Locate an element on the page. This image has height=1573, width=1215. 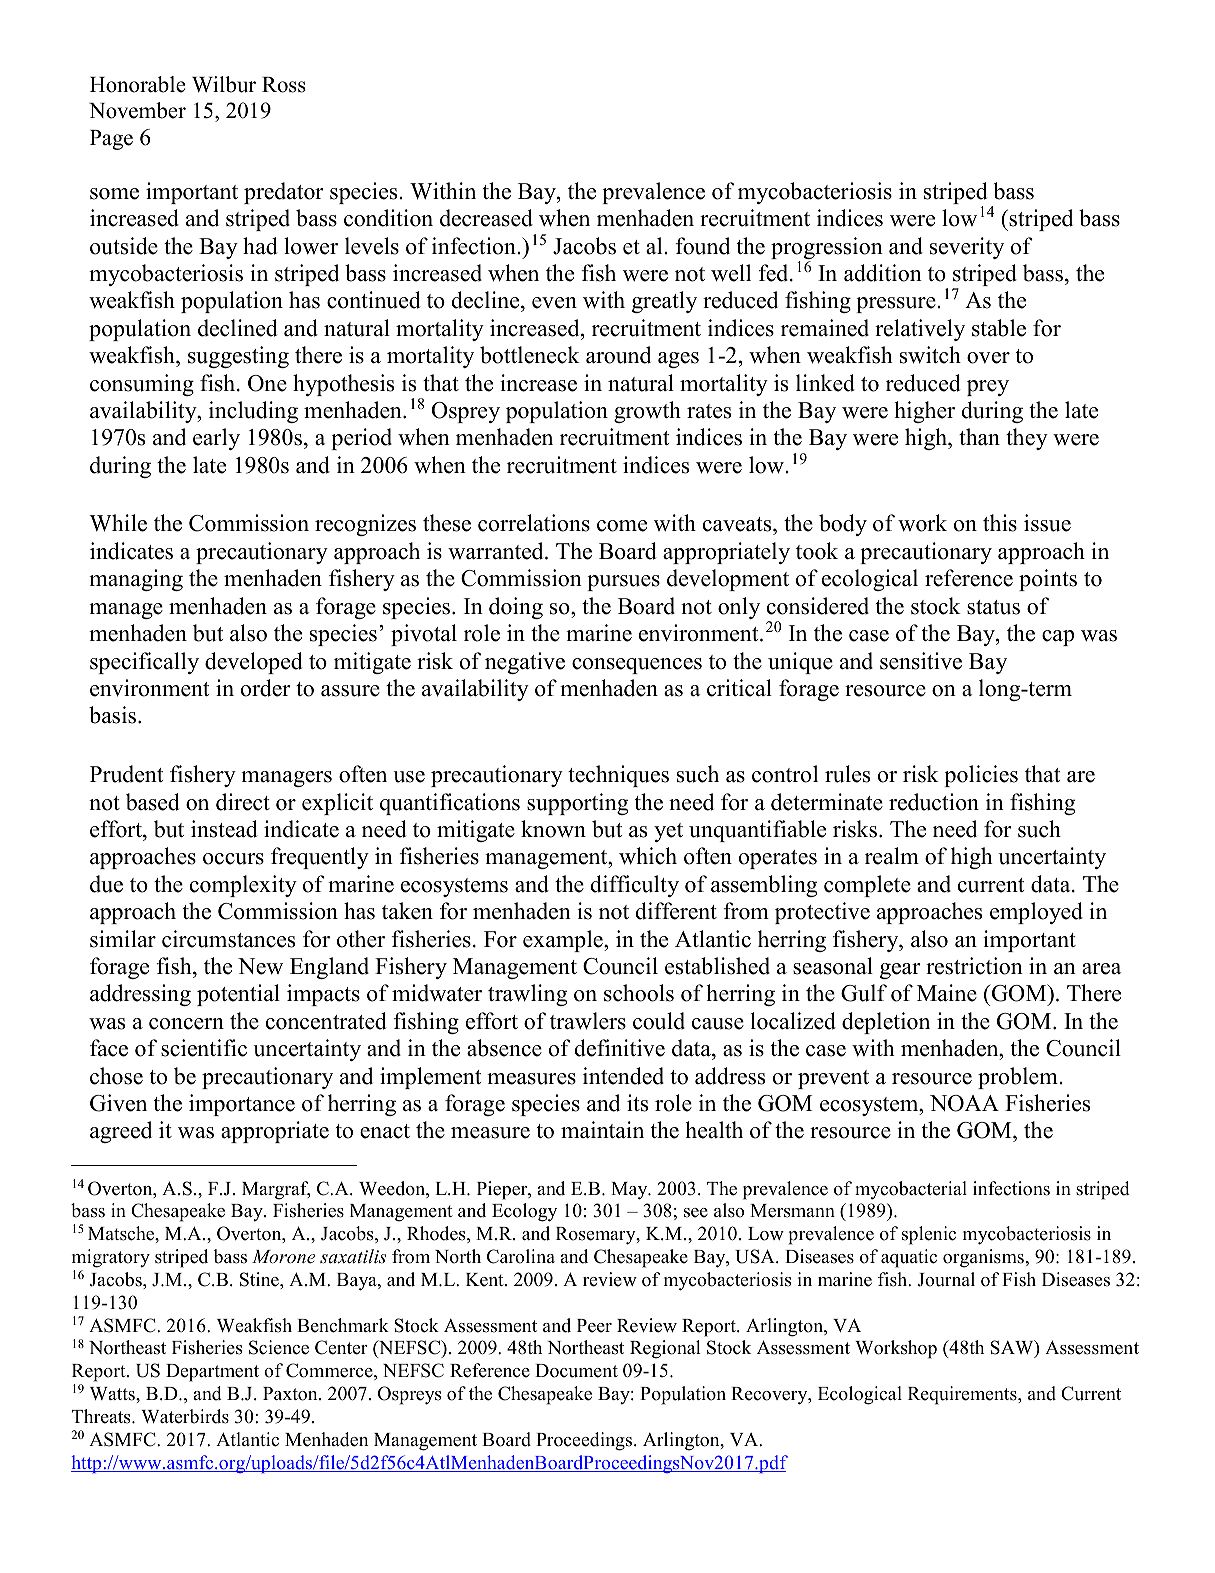
techniques is located at coordinates (618, 776).
